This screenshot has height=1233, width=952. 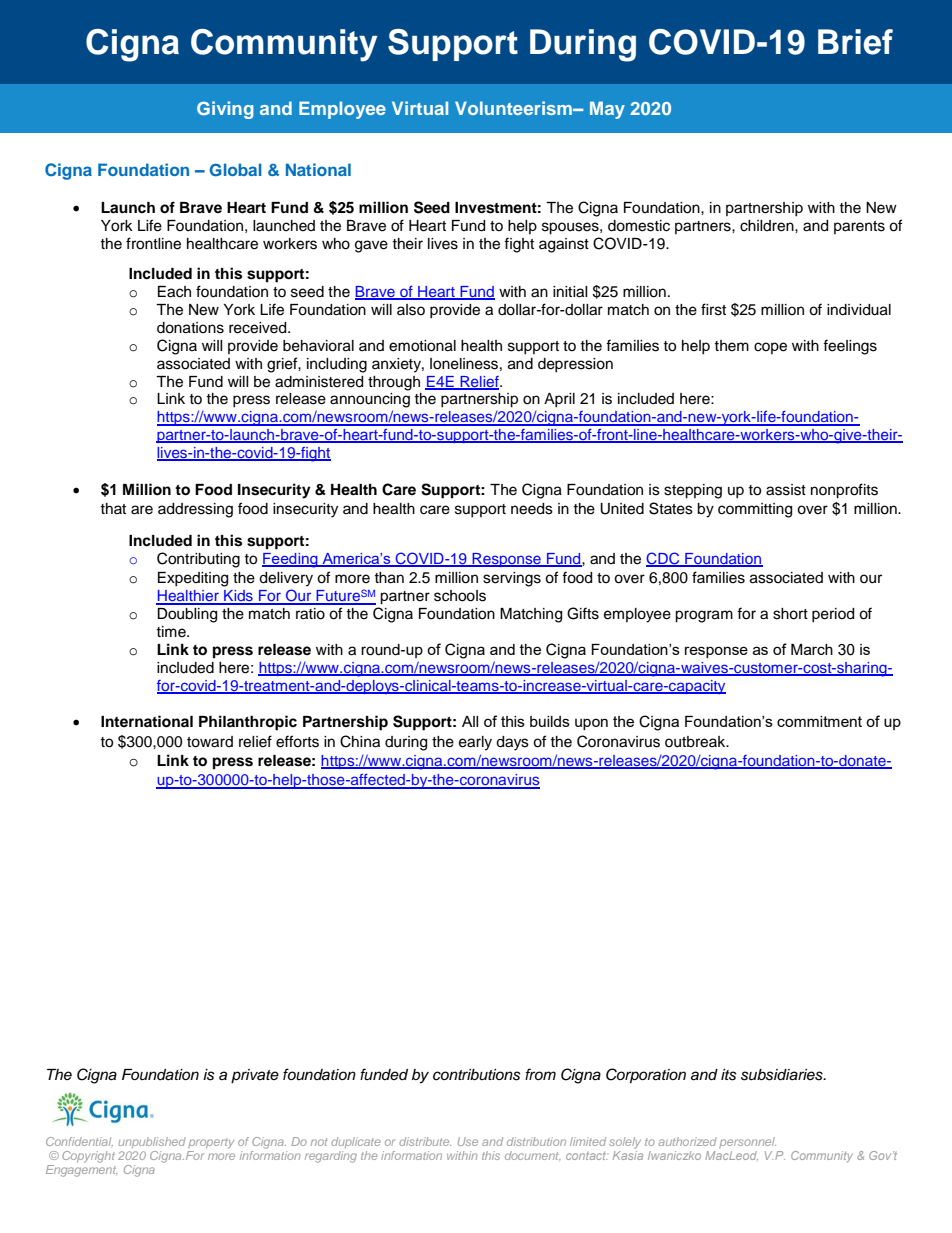 What do you see at coordinates (210, 742) in the screenshot?
I see `toward` at bounding box center [210, 742].
